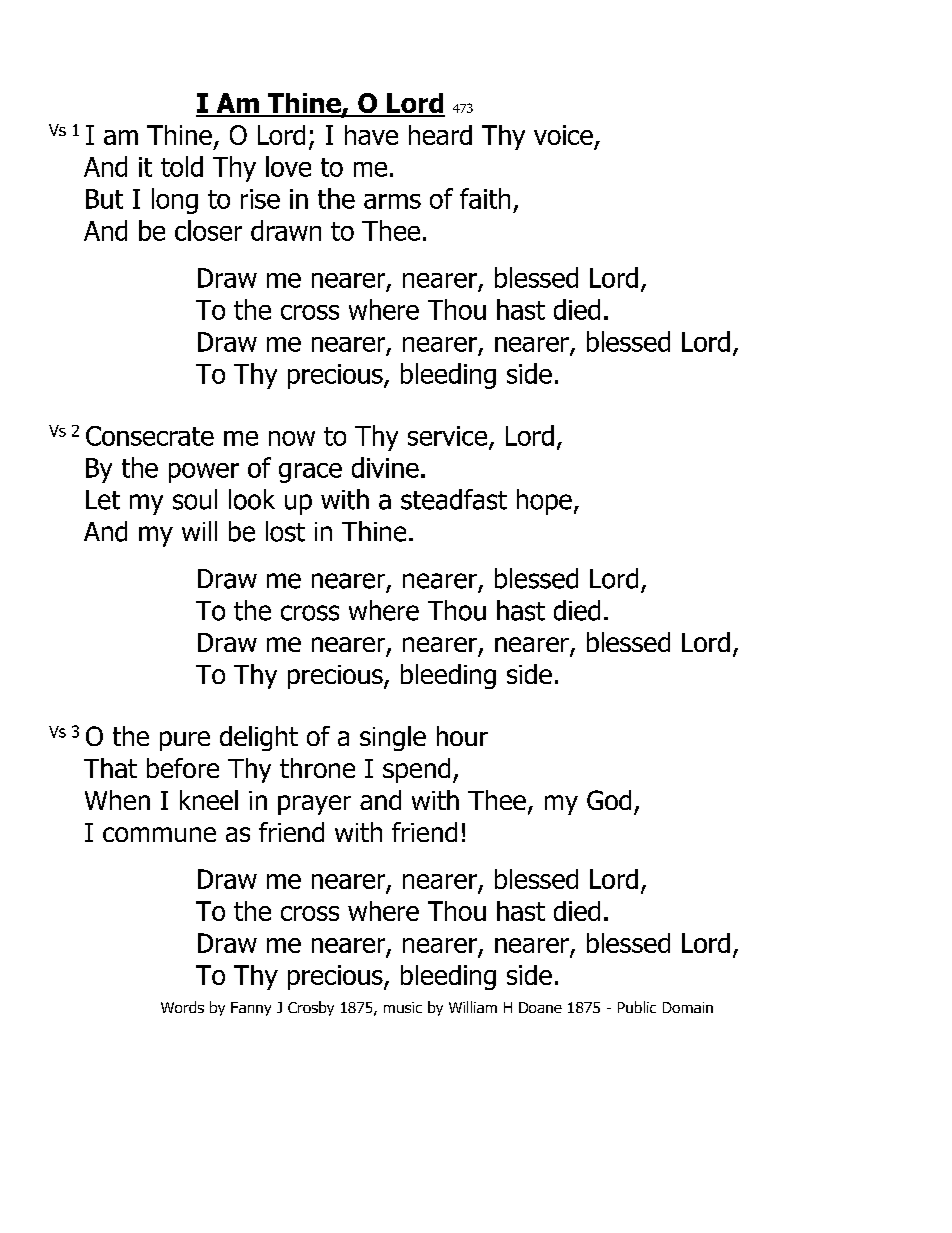 The height and width of the screenshot is (1233, 952). What do you see at coordinates (454, 499) in the screenshot?
I see `steadfast` at bounding box center [454, 499].
